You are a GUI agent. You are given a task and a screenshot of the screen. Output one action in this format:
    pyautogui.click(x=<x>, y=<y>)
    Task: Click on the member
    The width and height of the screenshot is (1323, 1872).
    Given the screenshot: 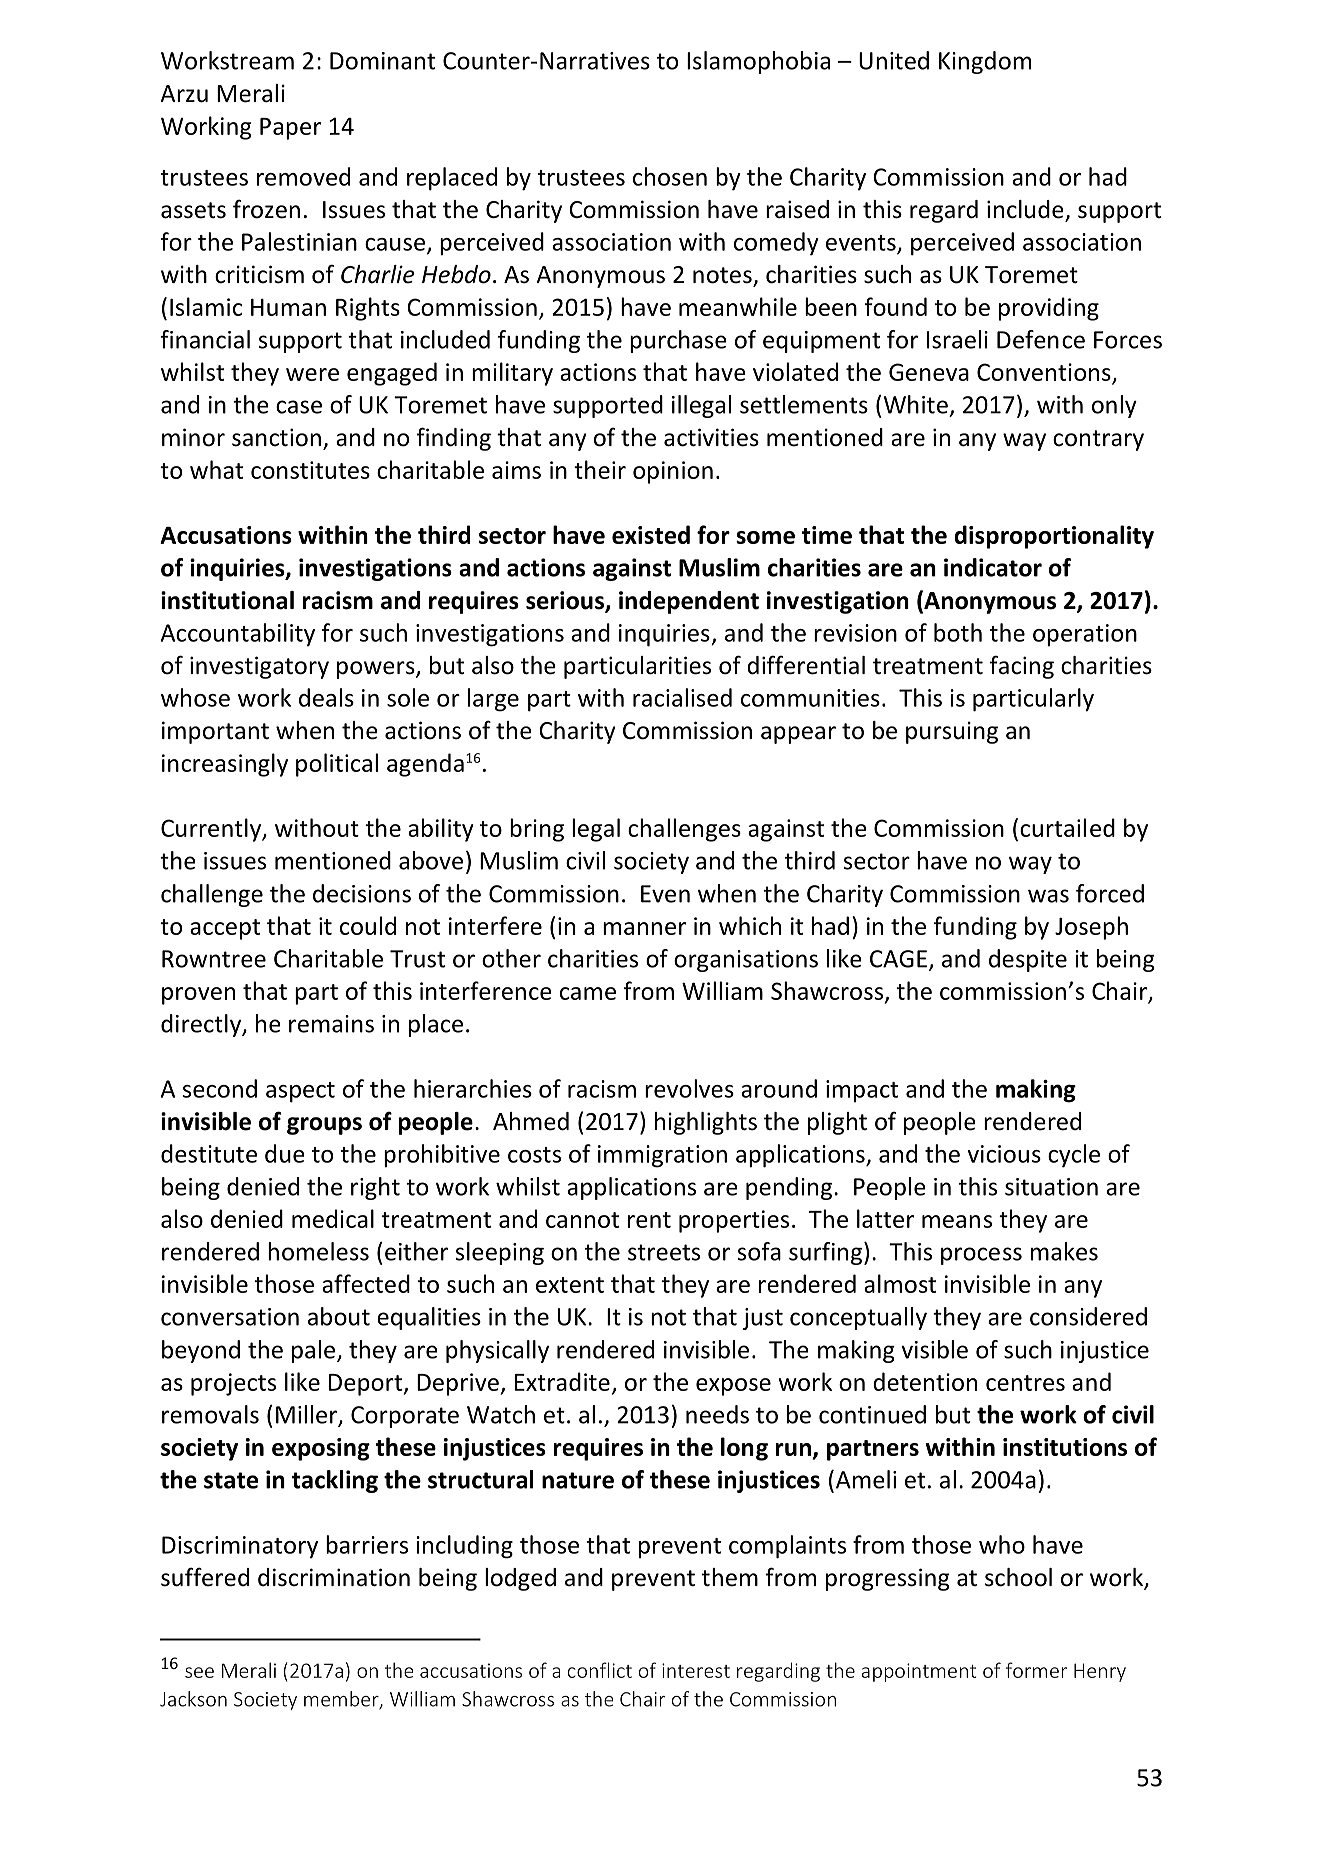 What is the action you would take?
    pyautogui.click(x=342, y=1700)
